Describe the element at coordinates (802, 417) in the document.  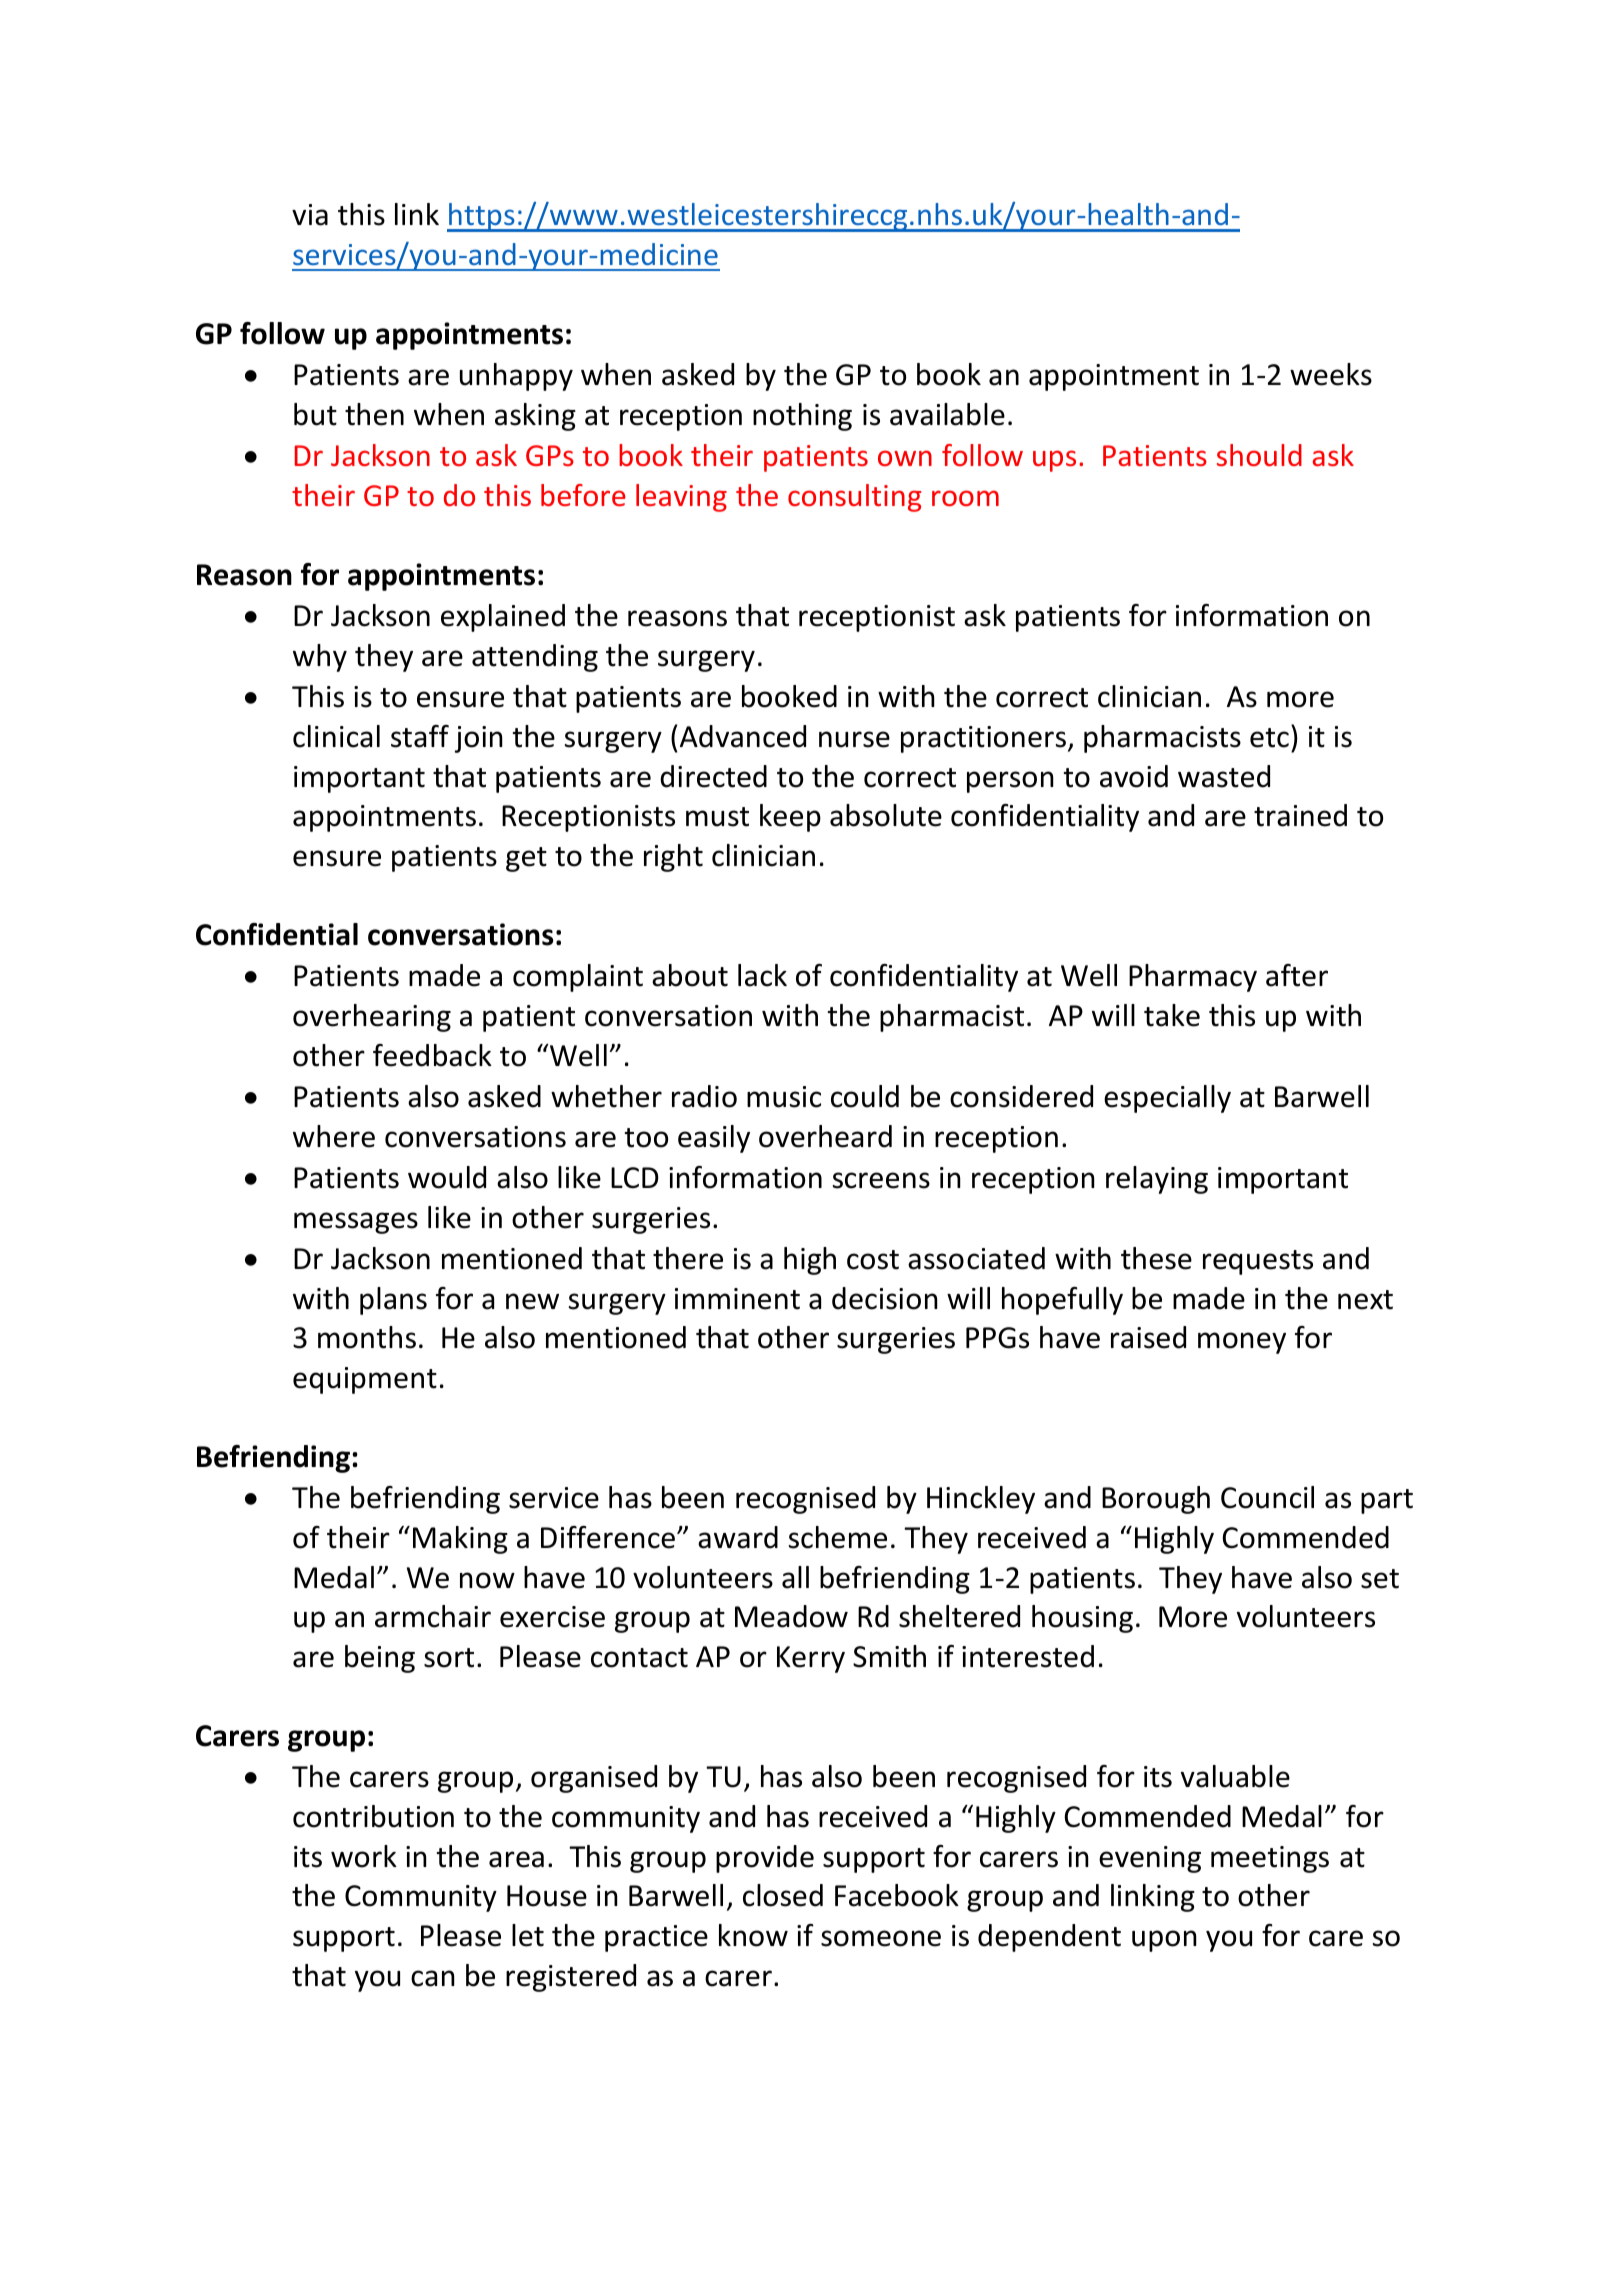
I see `nothing` at that location.
